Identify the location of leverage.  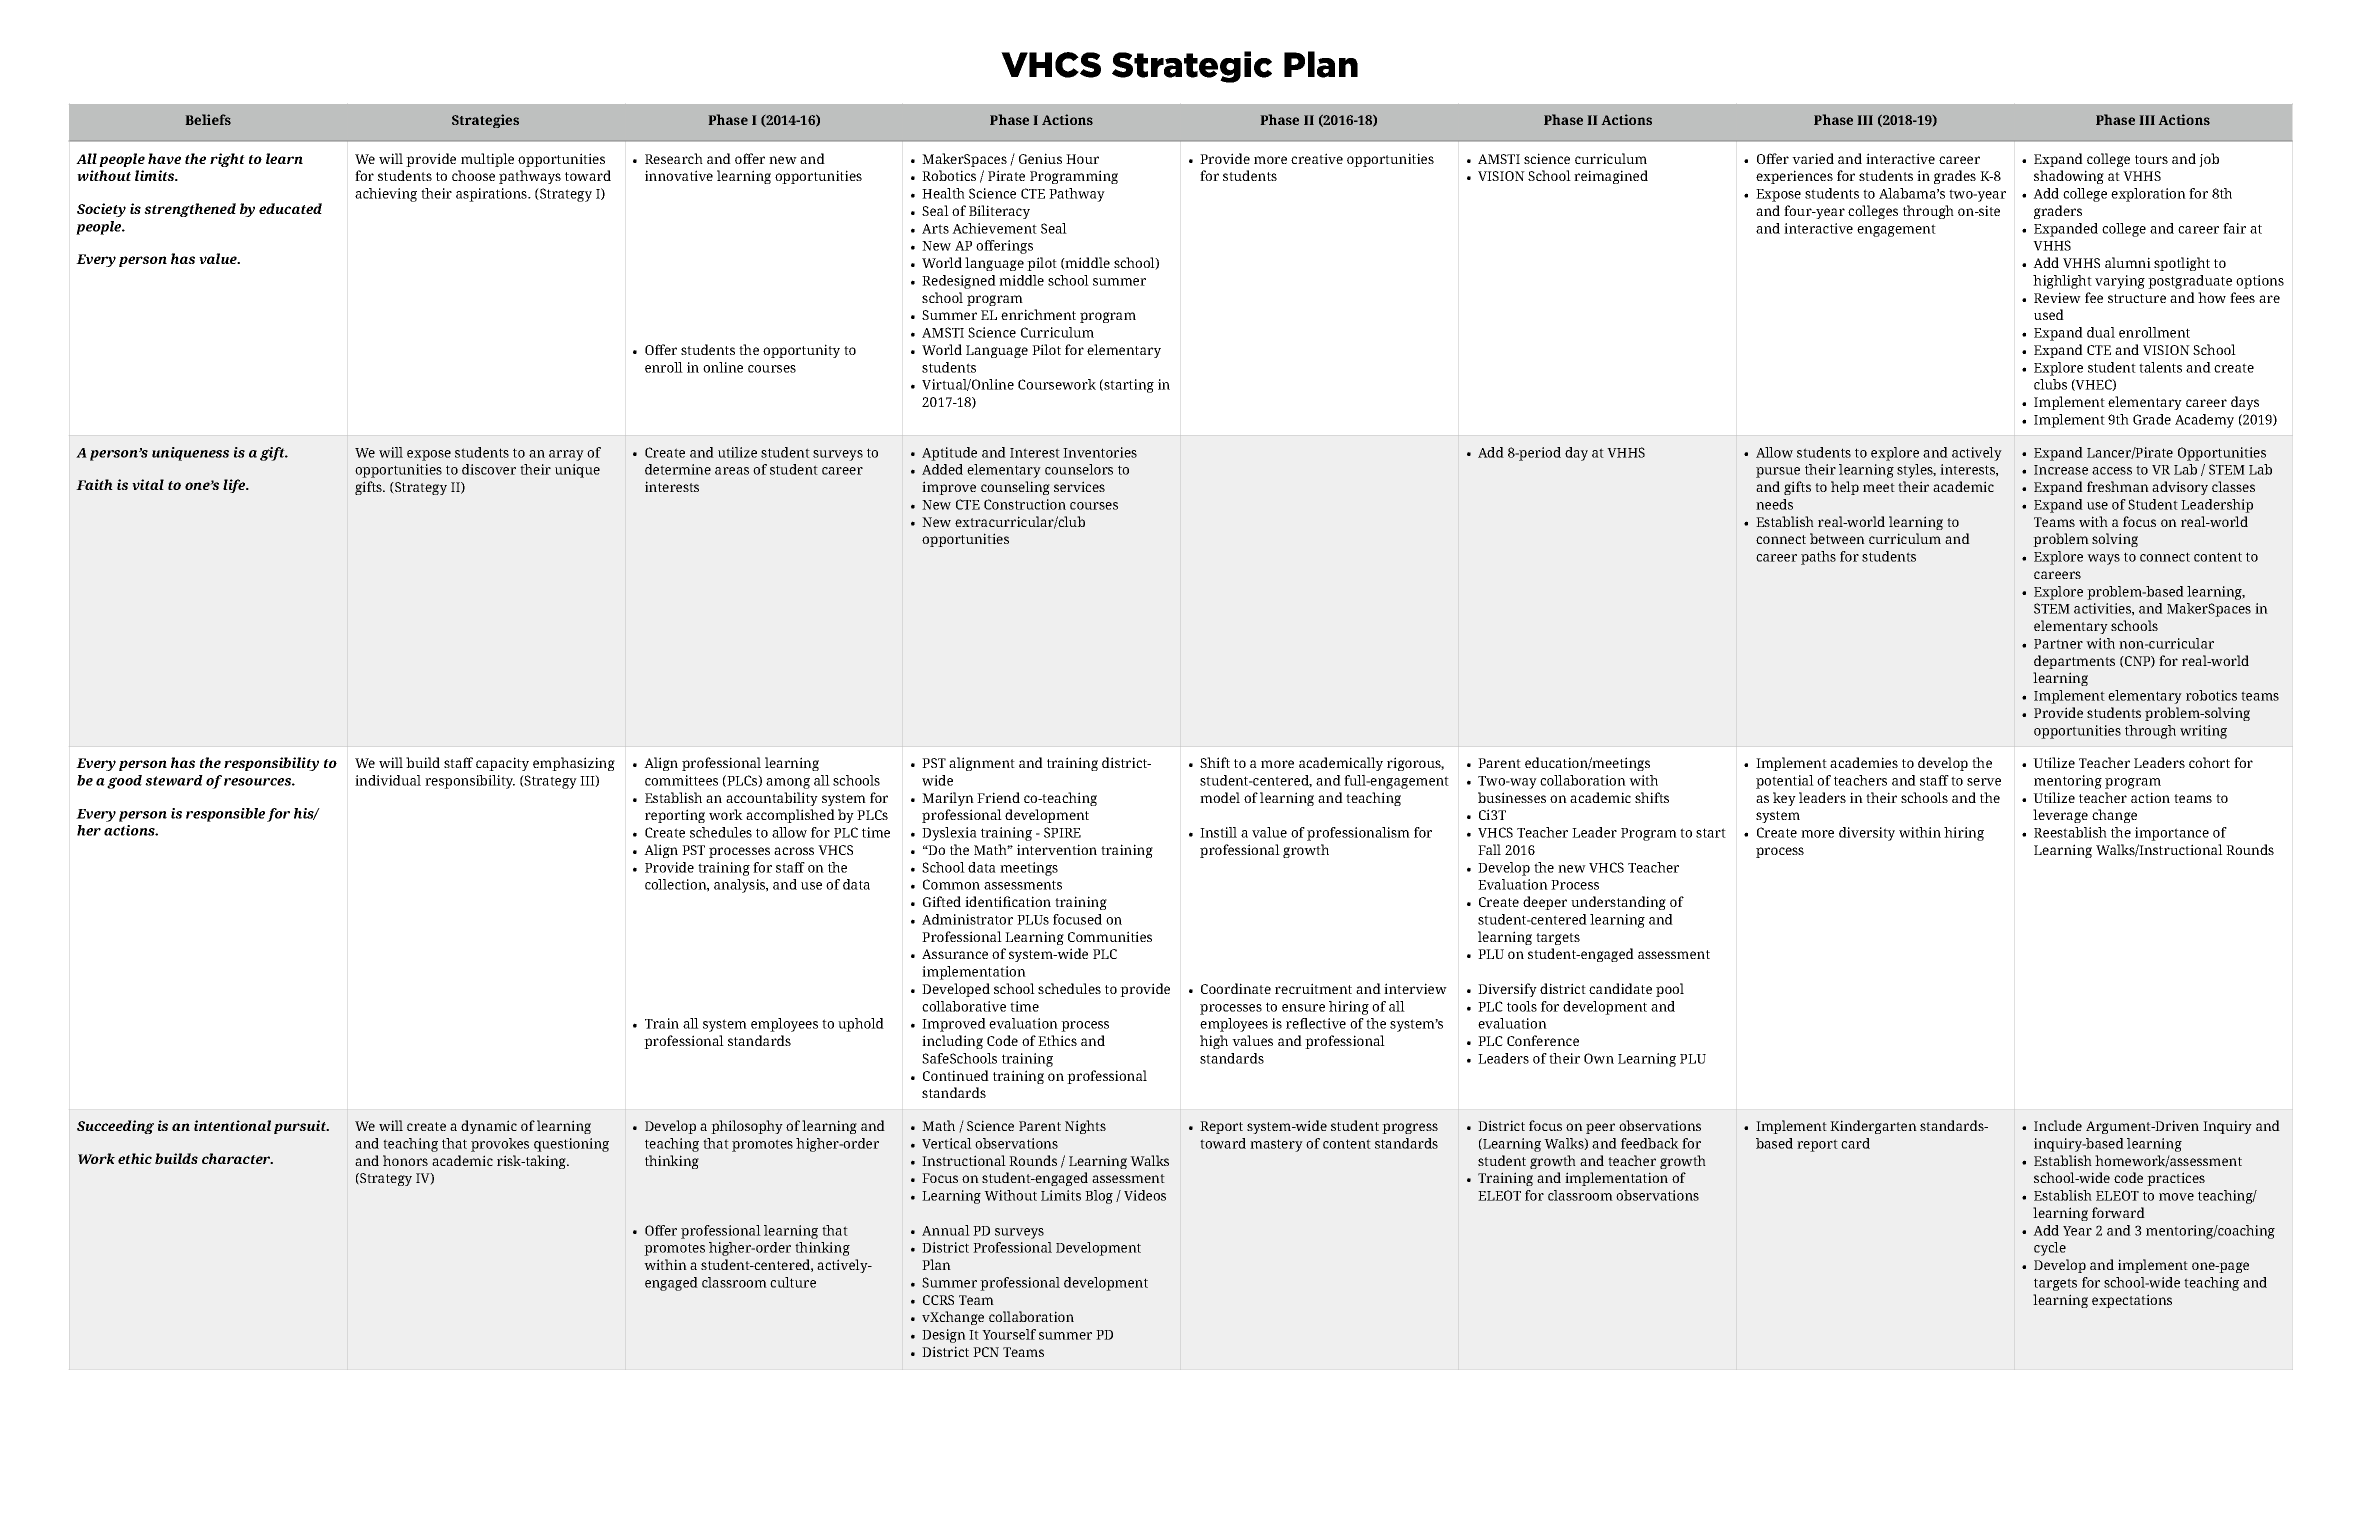
(2060, 816).
